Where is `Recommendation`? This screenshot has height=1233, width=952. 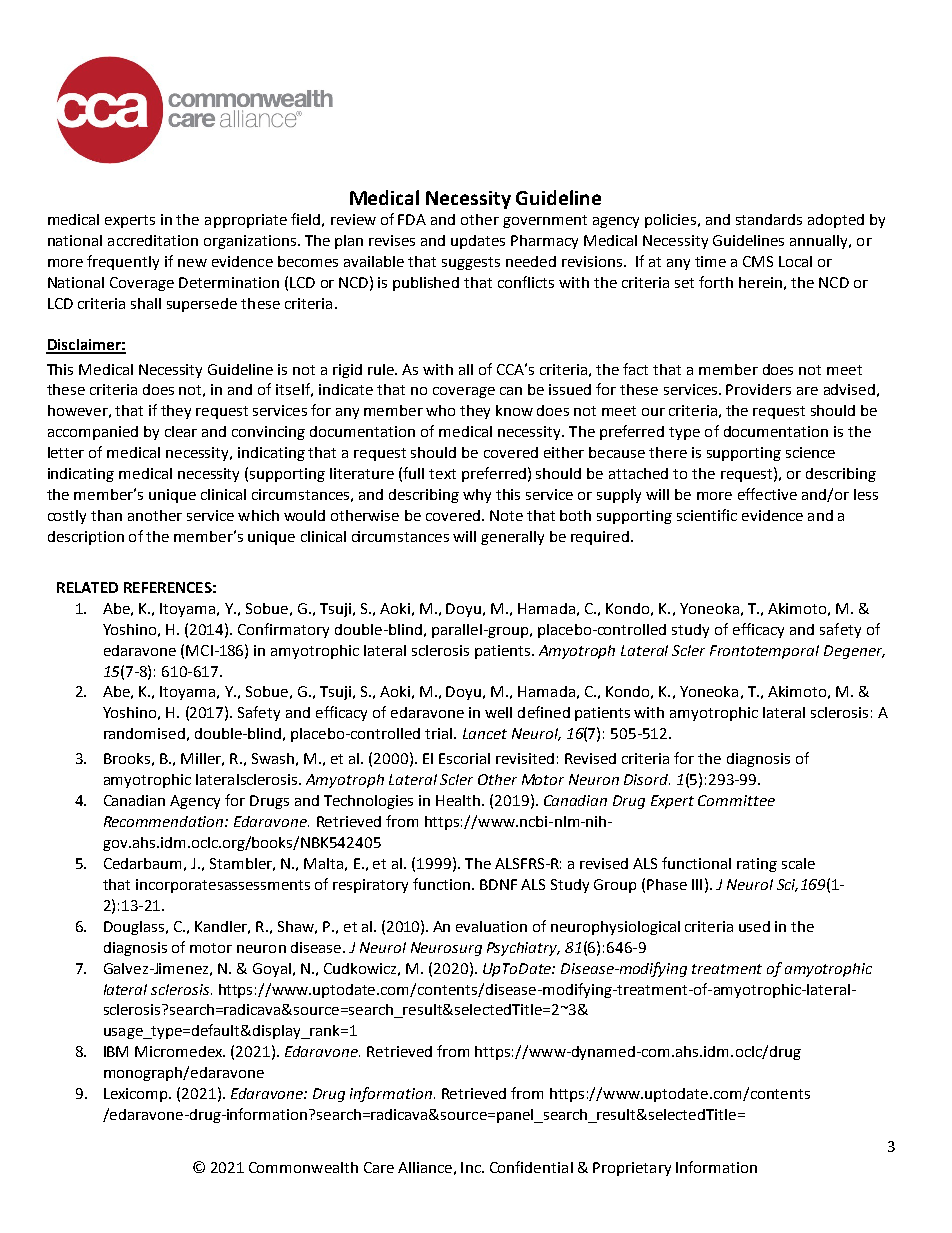
Recommendation is located at coordinates (165, 821).
